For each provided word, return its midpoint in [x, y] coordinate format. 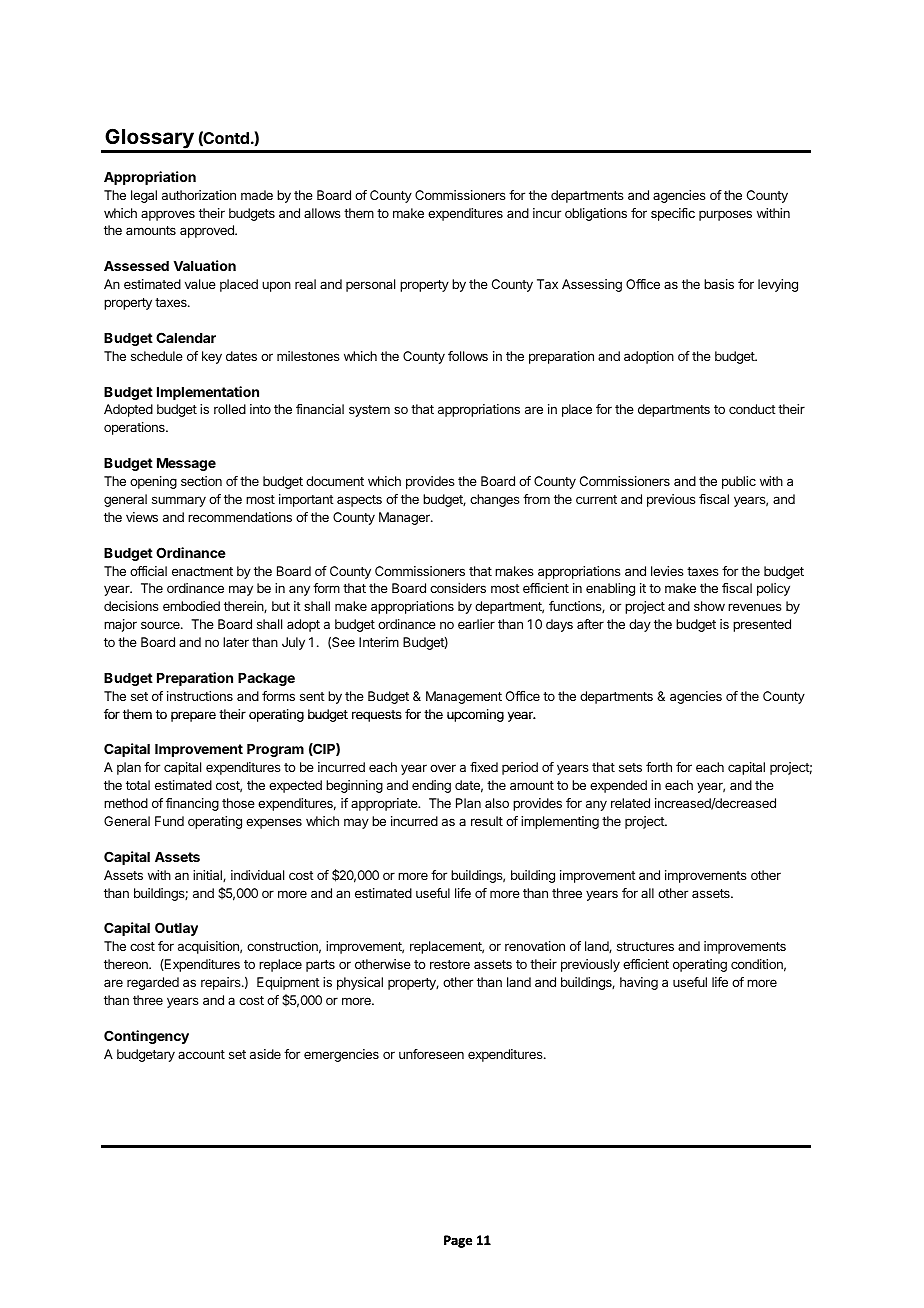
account [201, 1054]
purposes [725, 215]
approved [208, 231]
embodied [191, 606]
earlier [476, 624]
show [709, 606]
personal [370, 285]
